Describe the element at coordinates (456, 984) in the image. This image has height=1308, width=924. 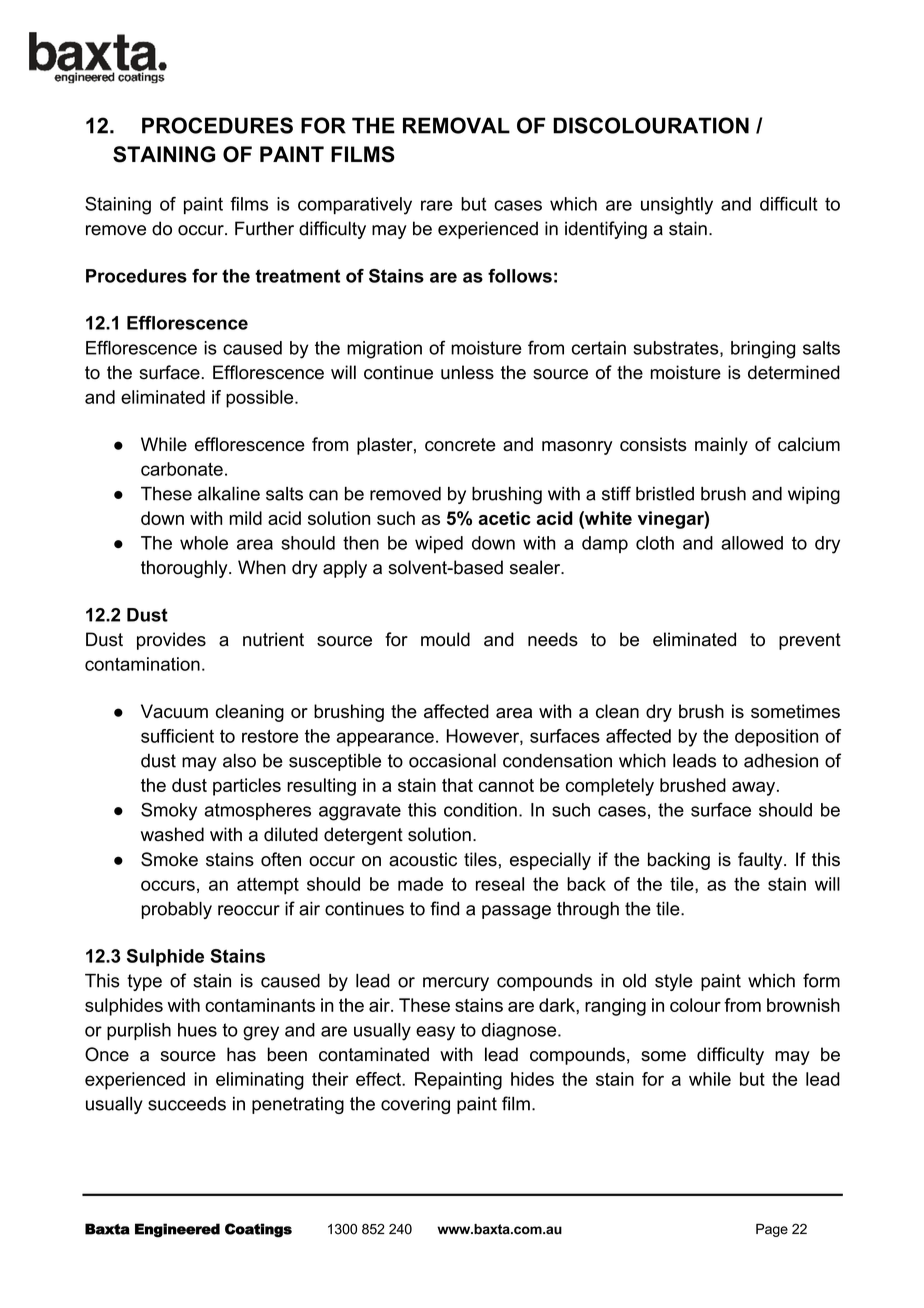
I see `mercury` at that location.
